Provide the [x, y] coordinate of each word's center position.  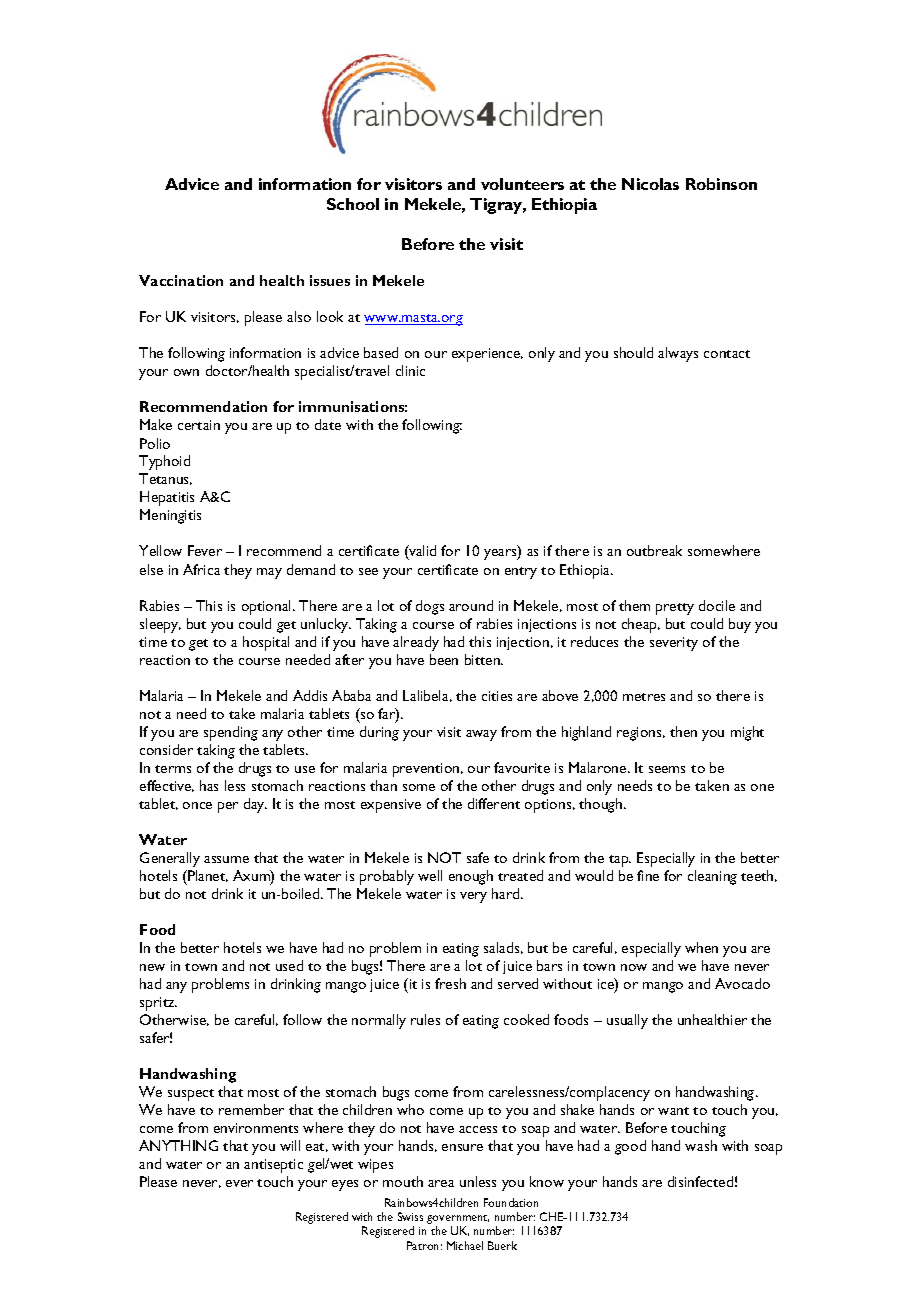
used [289, 965]
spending [231, 733]
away [481, 735]
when [701, 947]
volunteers [522, 184]
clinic [410, 370]
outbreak [654, 550]
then [683, 731]
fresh [450, 983]
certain [199, 425]
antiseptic [273, 1166]
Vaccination [181, 280]
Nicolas [650, 184]
